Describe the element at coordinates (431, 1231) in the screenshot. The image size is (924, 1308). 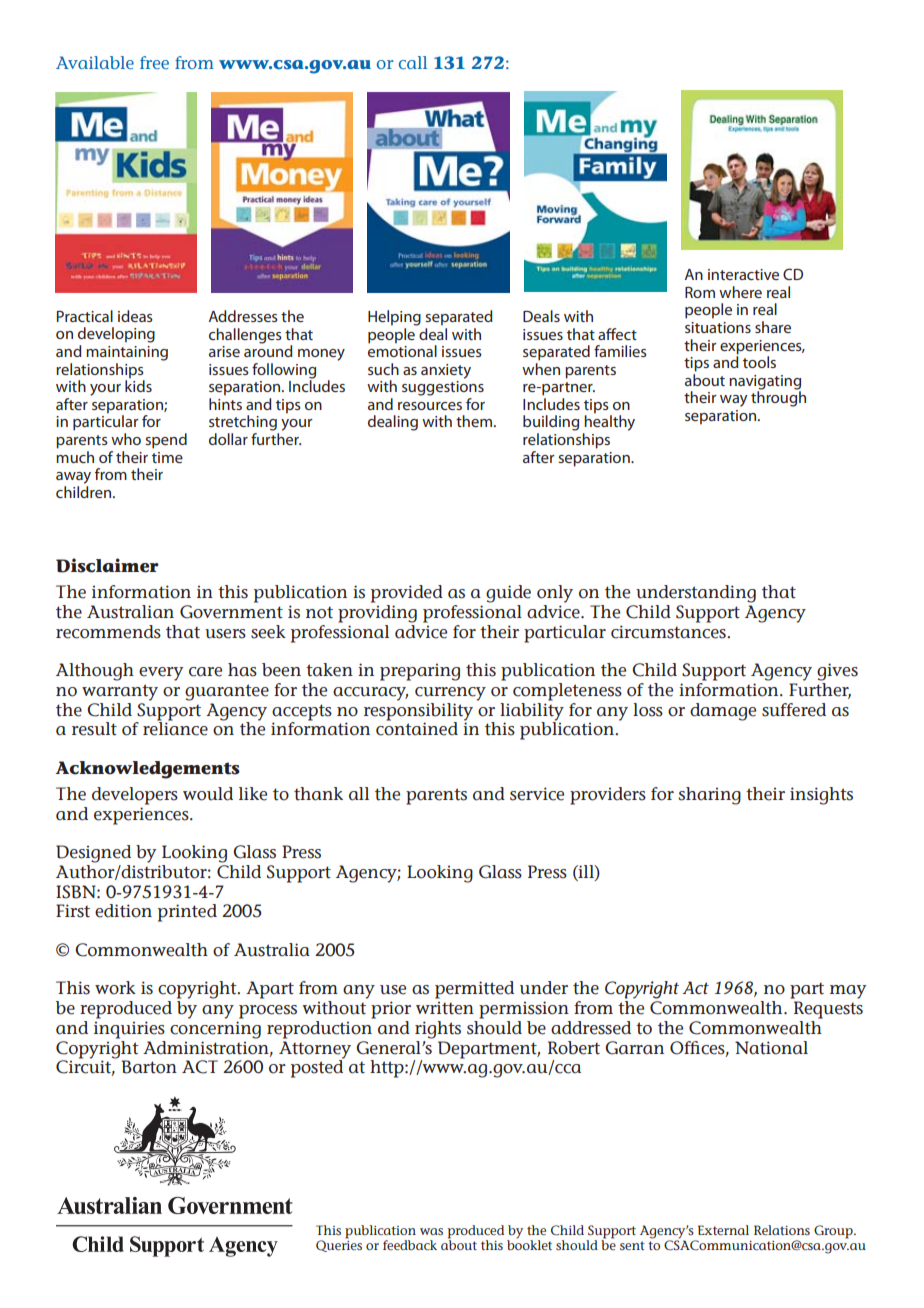
I see `was` at that location.
